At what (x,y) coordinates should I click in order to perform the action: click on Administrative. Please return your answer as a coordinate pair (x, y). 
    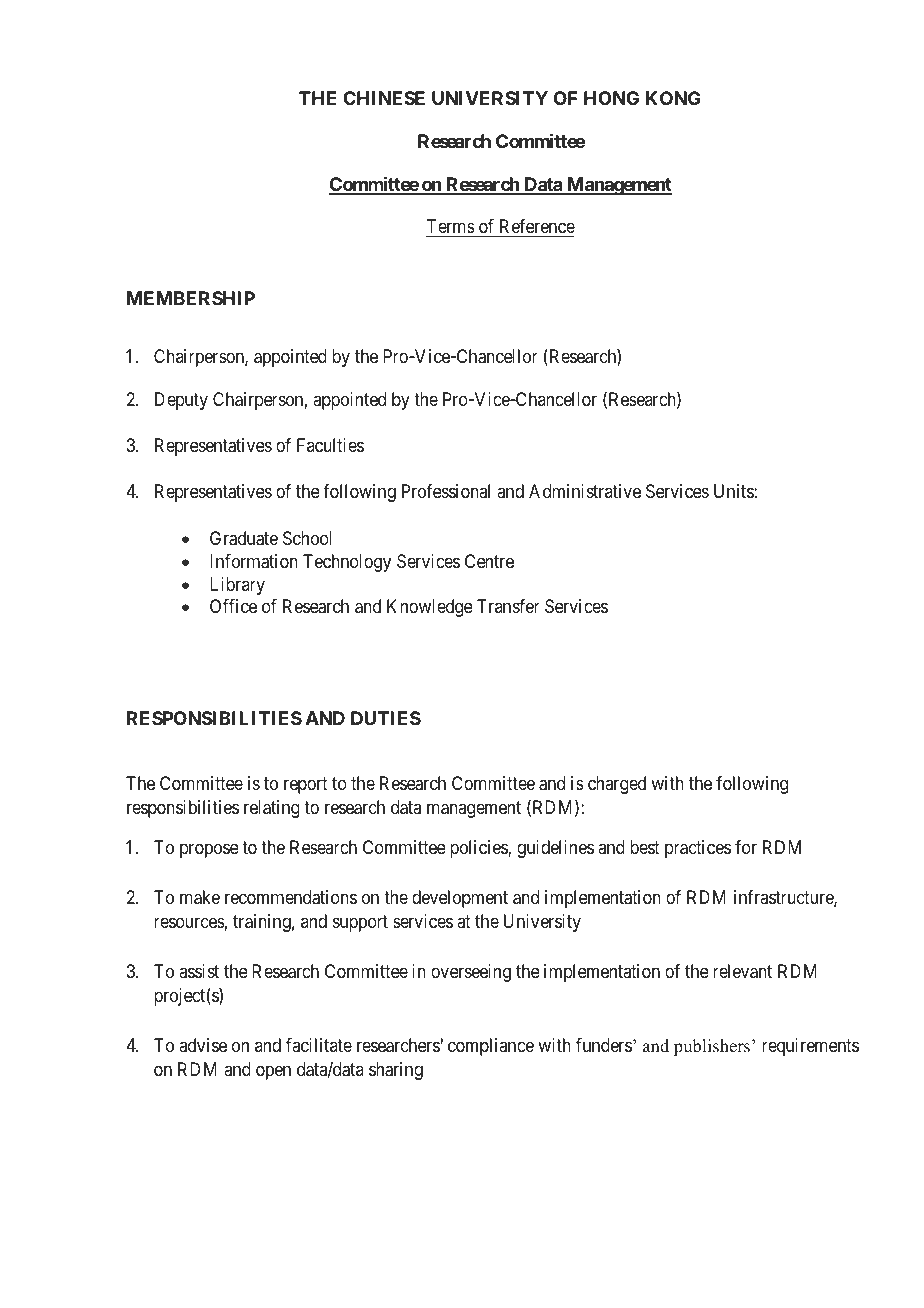
    Looking at the image, I should click on (585, 491).
